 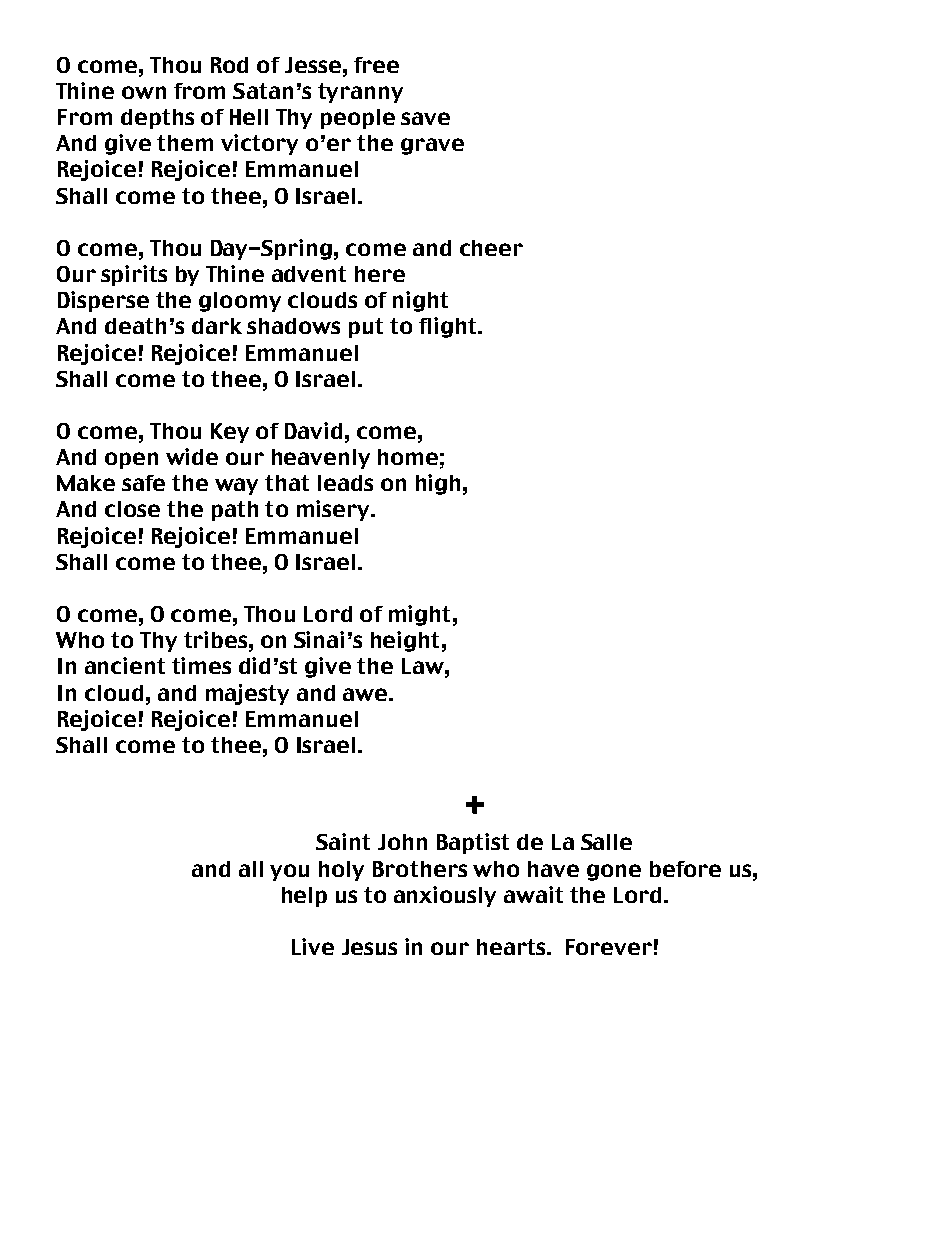 What do you see at coordinates (345, 483) in the screenshot?
I see `leads` at bounding box center [345, 483].
